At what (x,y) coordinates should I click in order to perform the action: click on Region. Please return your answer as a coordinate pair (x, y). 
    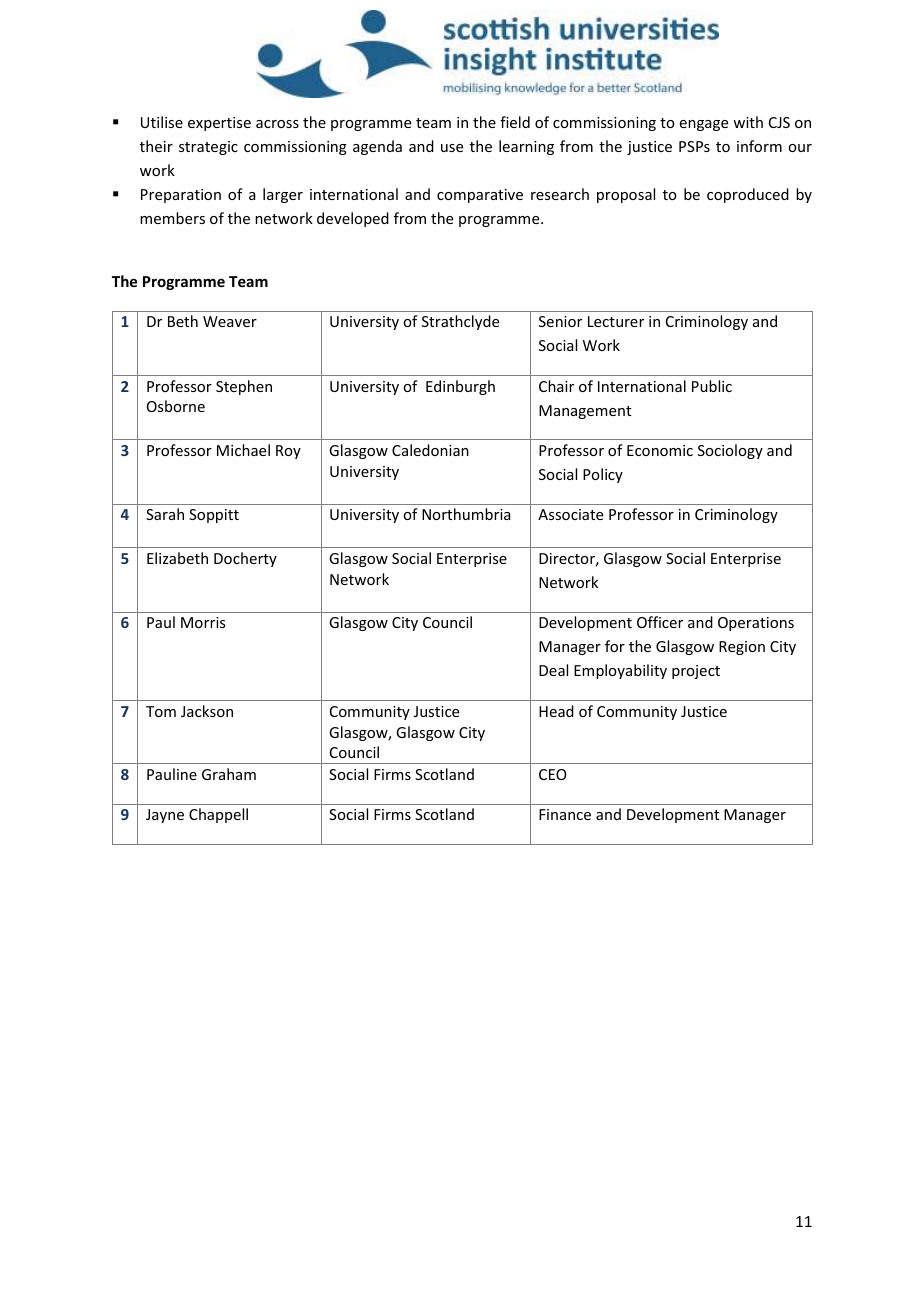
    Looking at the image, I should click on (742, 648).
